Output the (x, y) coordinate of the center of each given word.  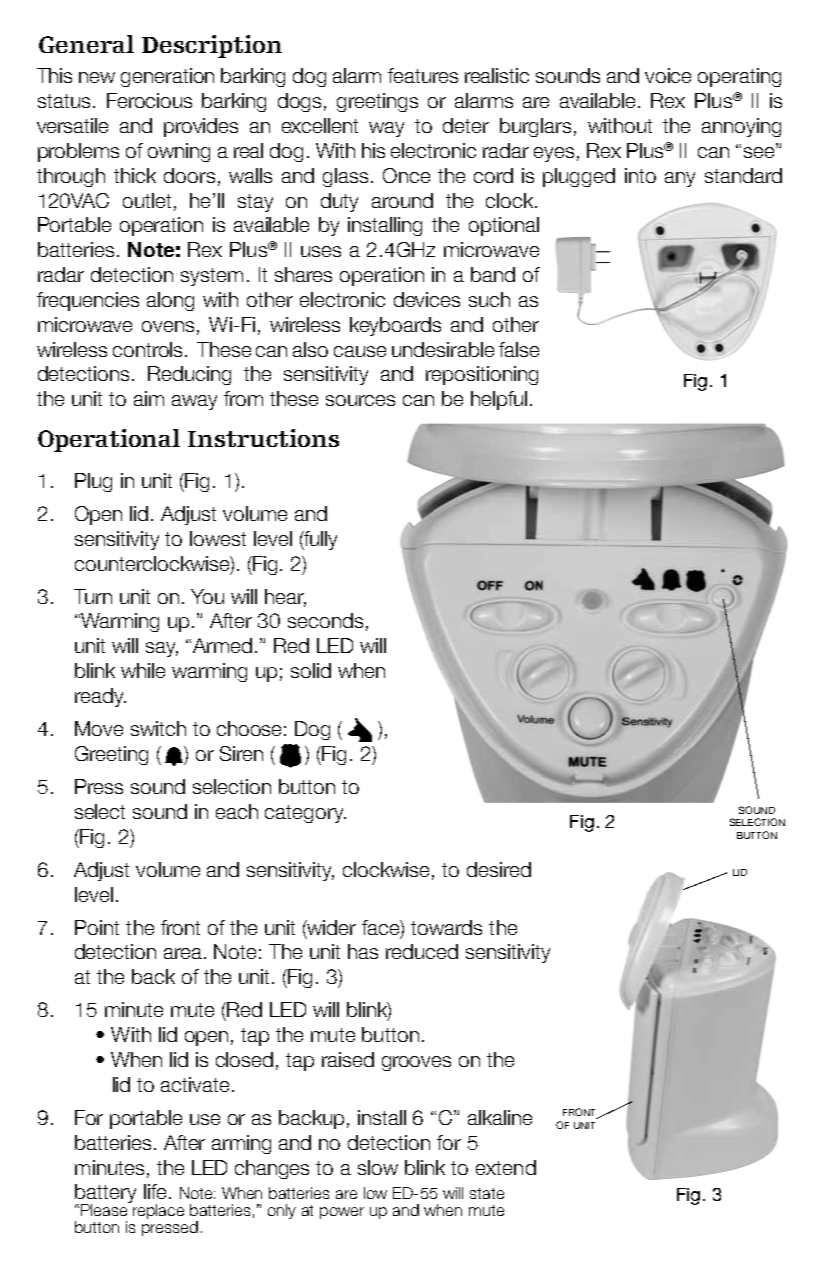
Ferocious (149, 100)
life (155, 1191)
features (423, 75)
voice (668, 75)
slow (378, 1167)
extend (506, 1167)
